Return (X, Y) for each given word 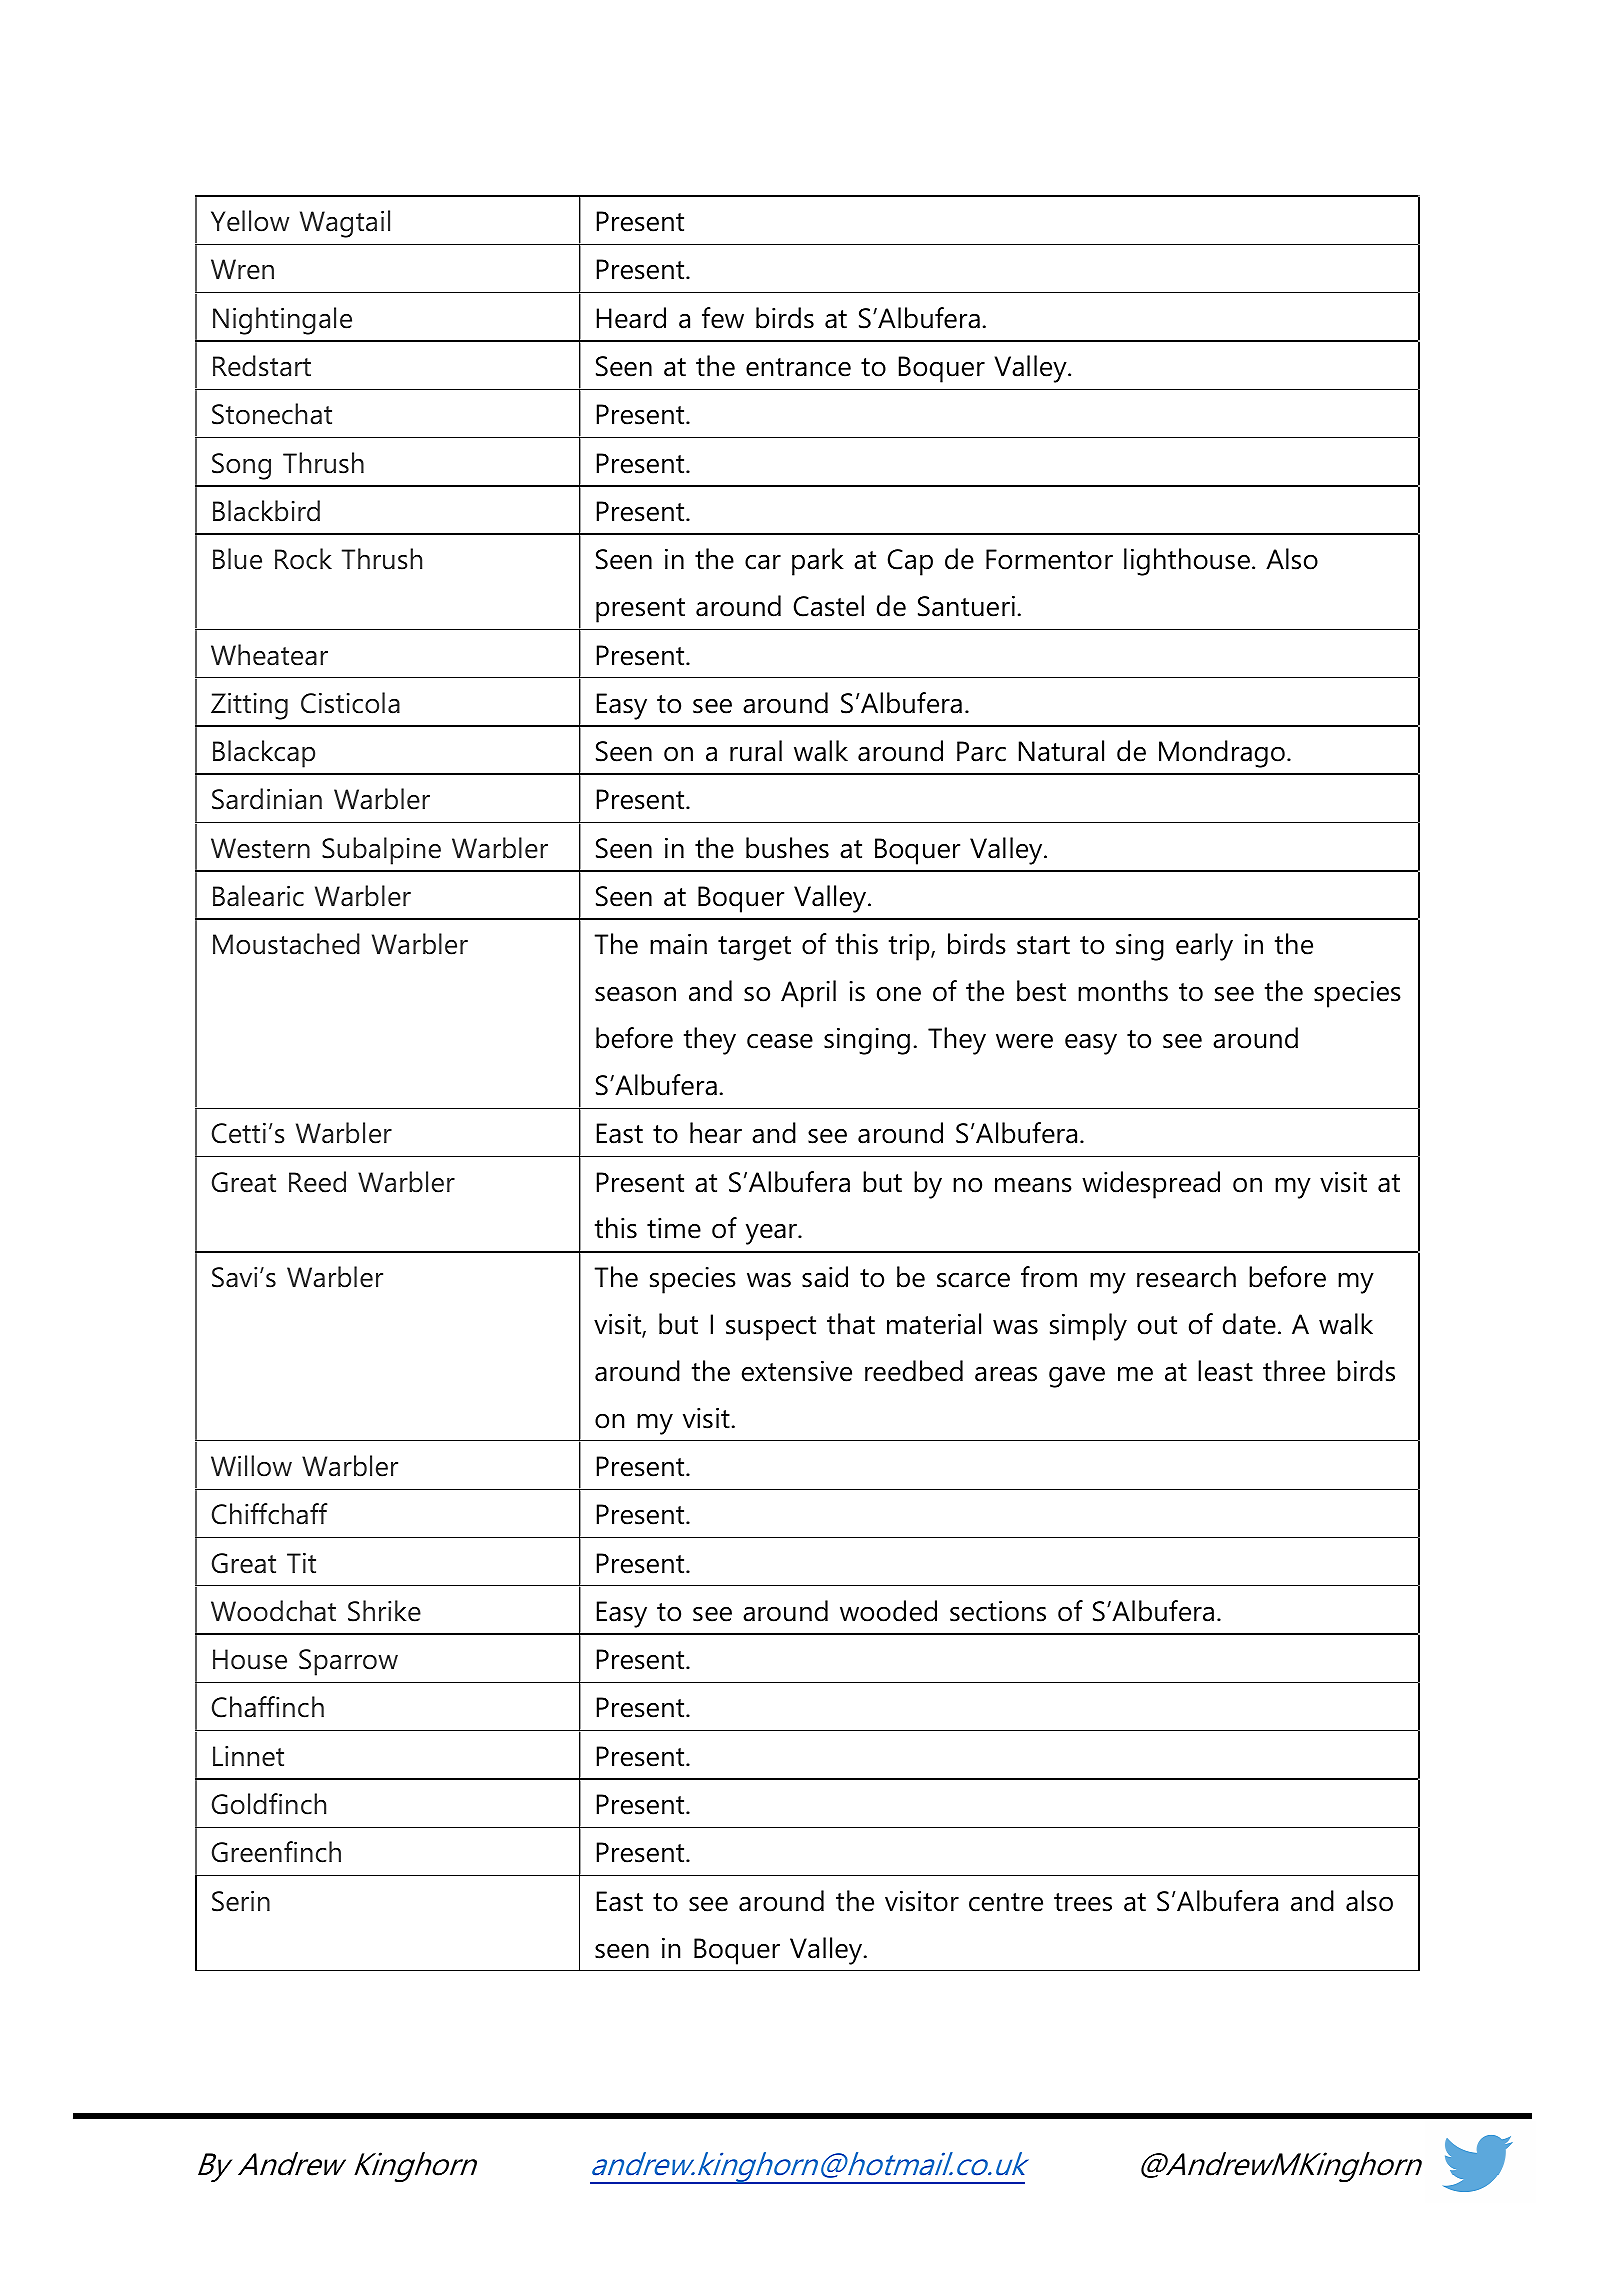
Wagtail (345, 224)
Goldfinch (269, 1804)
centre (1006, 1902)
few (723, 318)
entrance (798, 367)
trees (1083, 1902)
